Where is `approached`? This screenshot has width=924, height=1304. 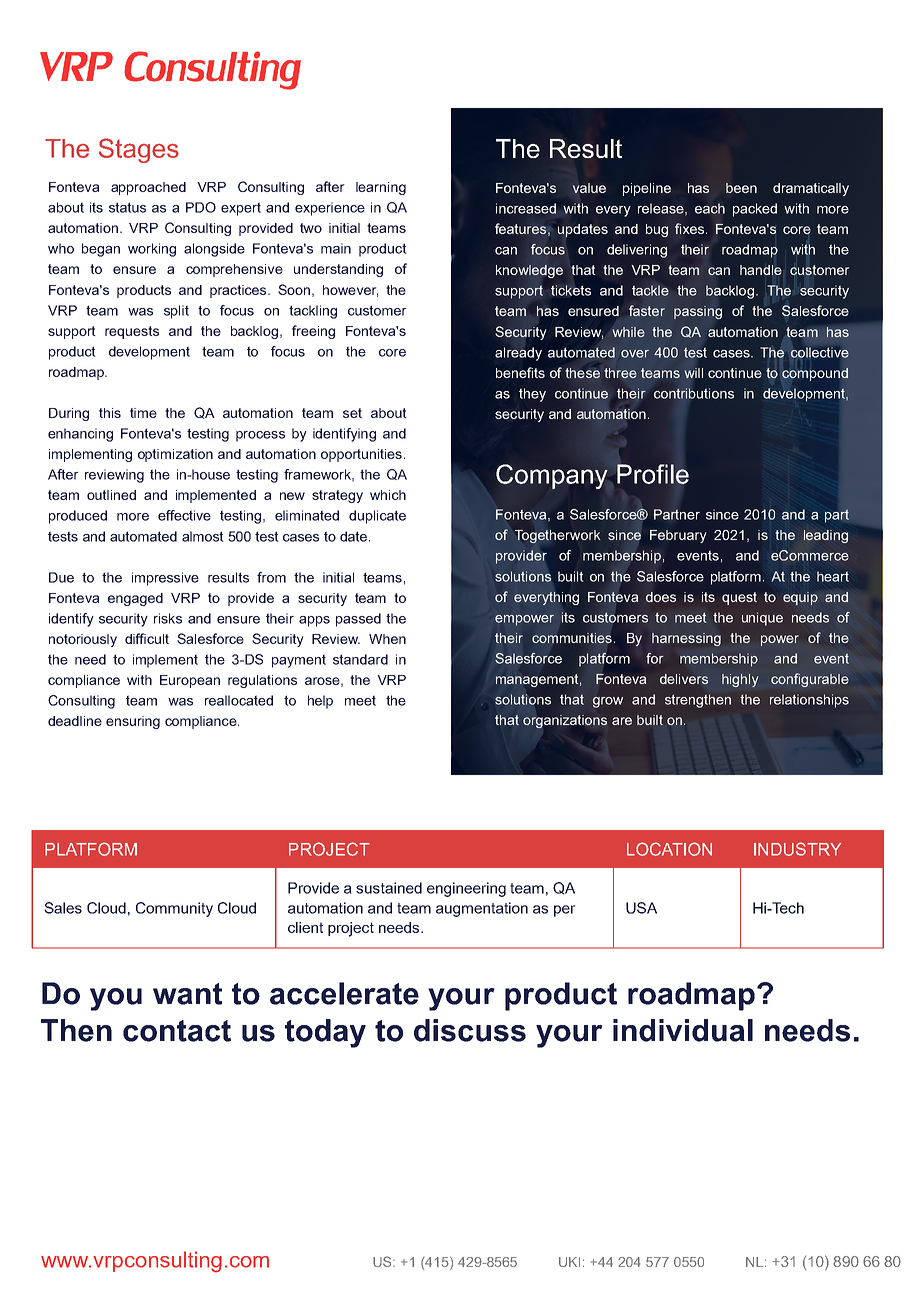 approached is located at coordinates (148, 188).
